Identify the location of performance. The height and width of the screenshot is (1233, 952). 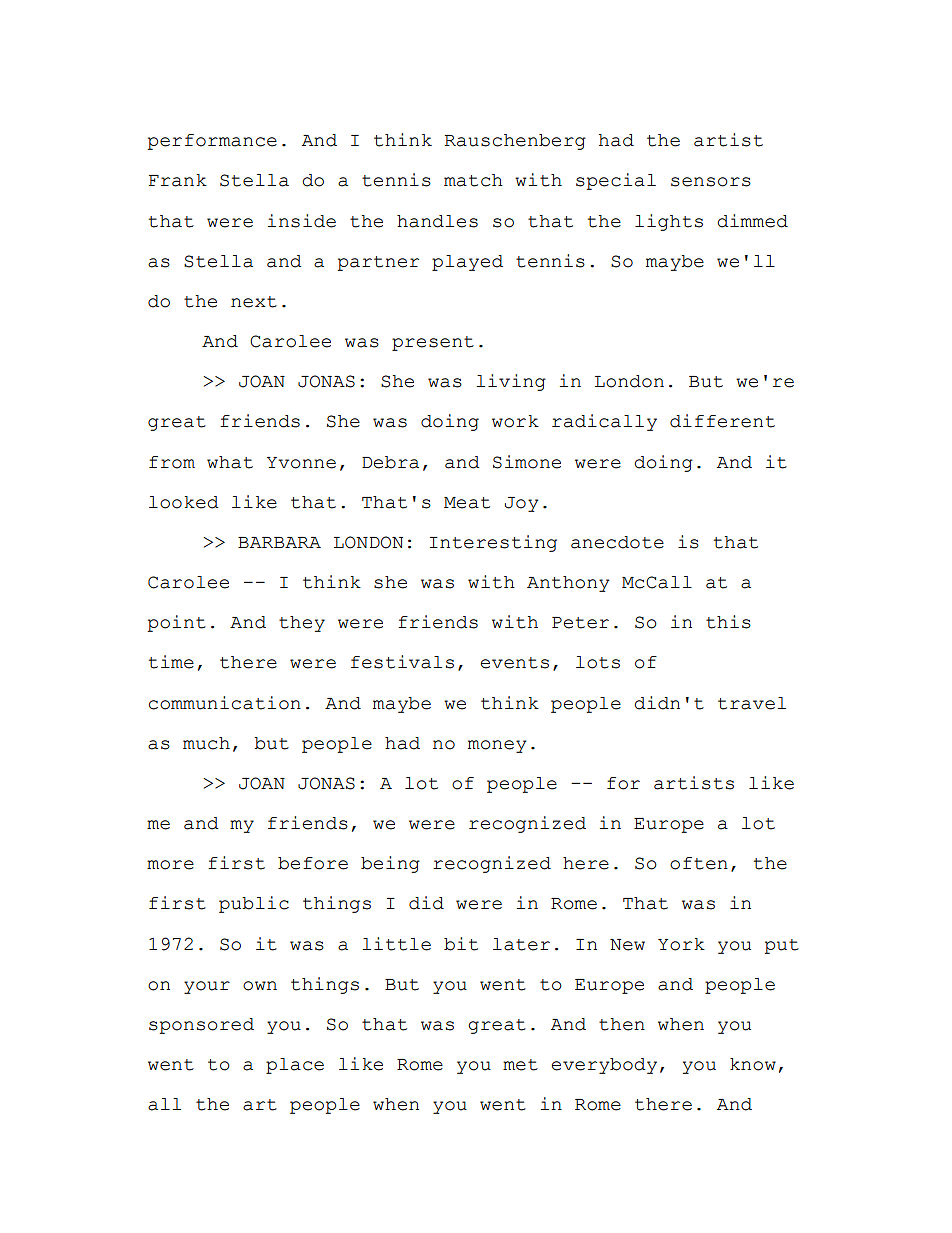
(212, 142).
